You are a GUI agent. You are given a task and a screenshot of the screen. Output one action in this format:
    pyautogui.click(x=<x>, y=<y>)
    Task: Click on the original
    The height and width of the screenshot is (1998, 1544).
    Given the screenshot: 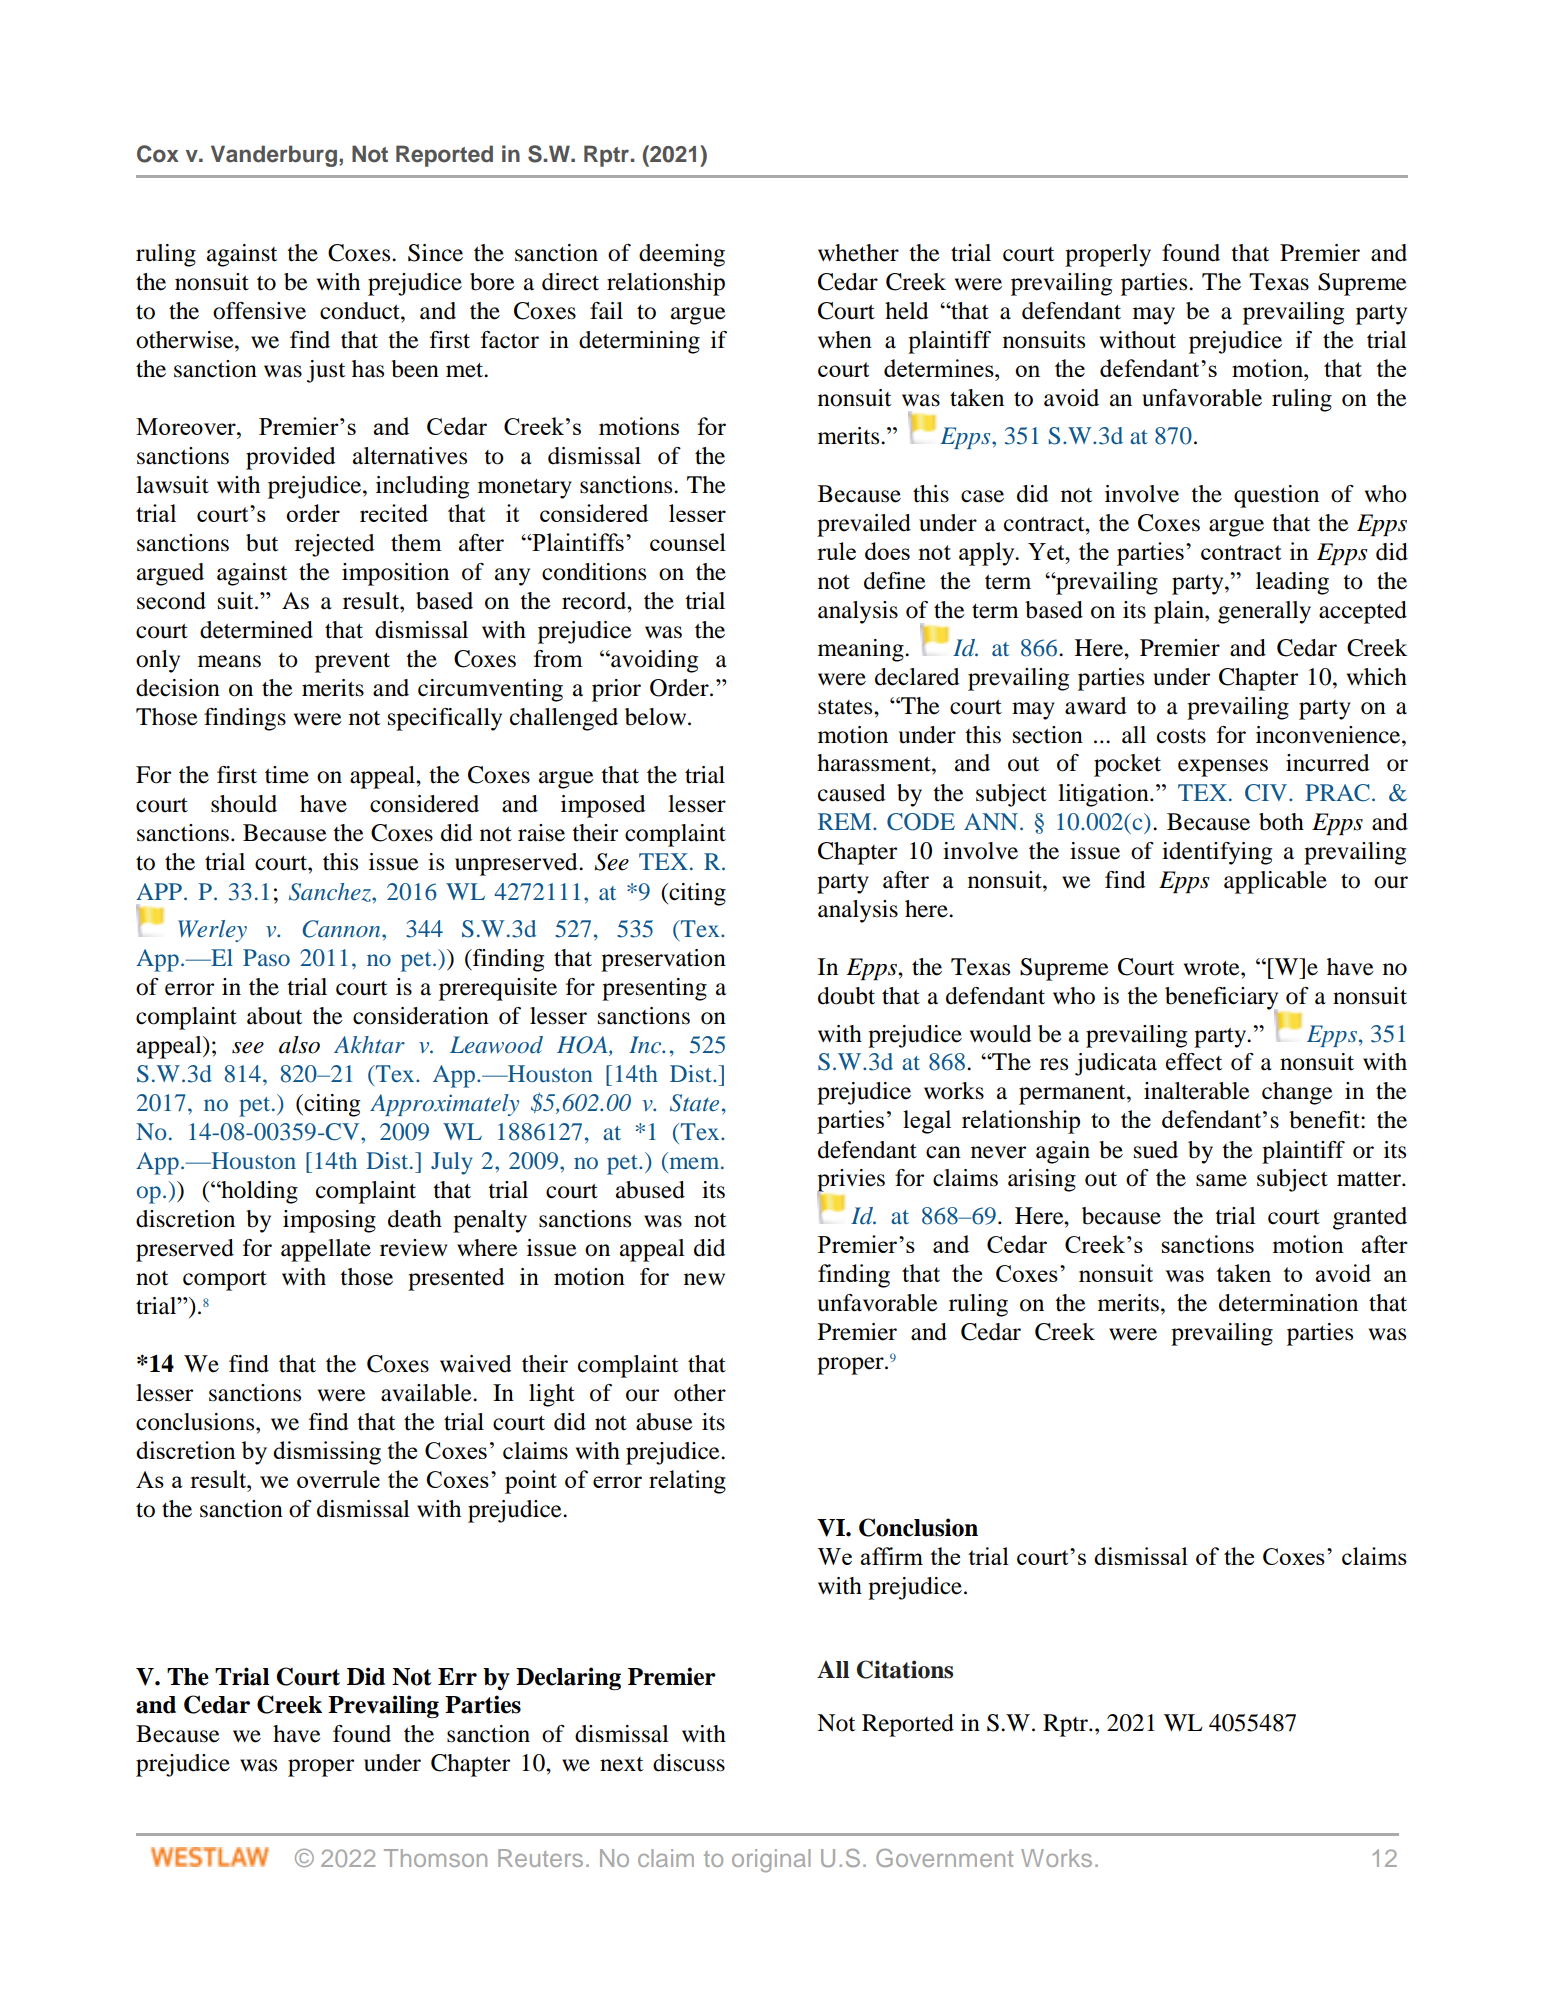 What is the action you would take?
    pyautogui.click(x=771, y=1860)
